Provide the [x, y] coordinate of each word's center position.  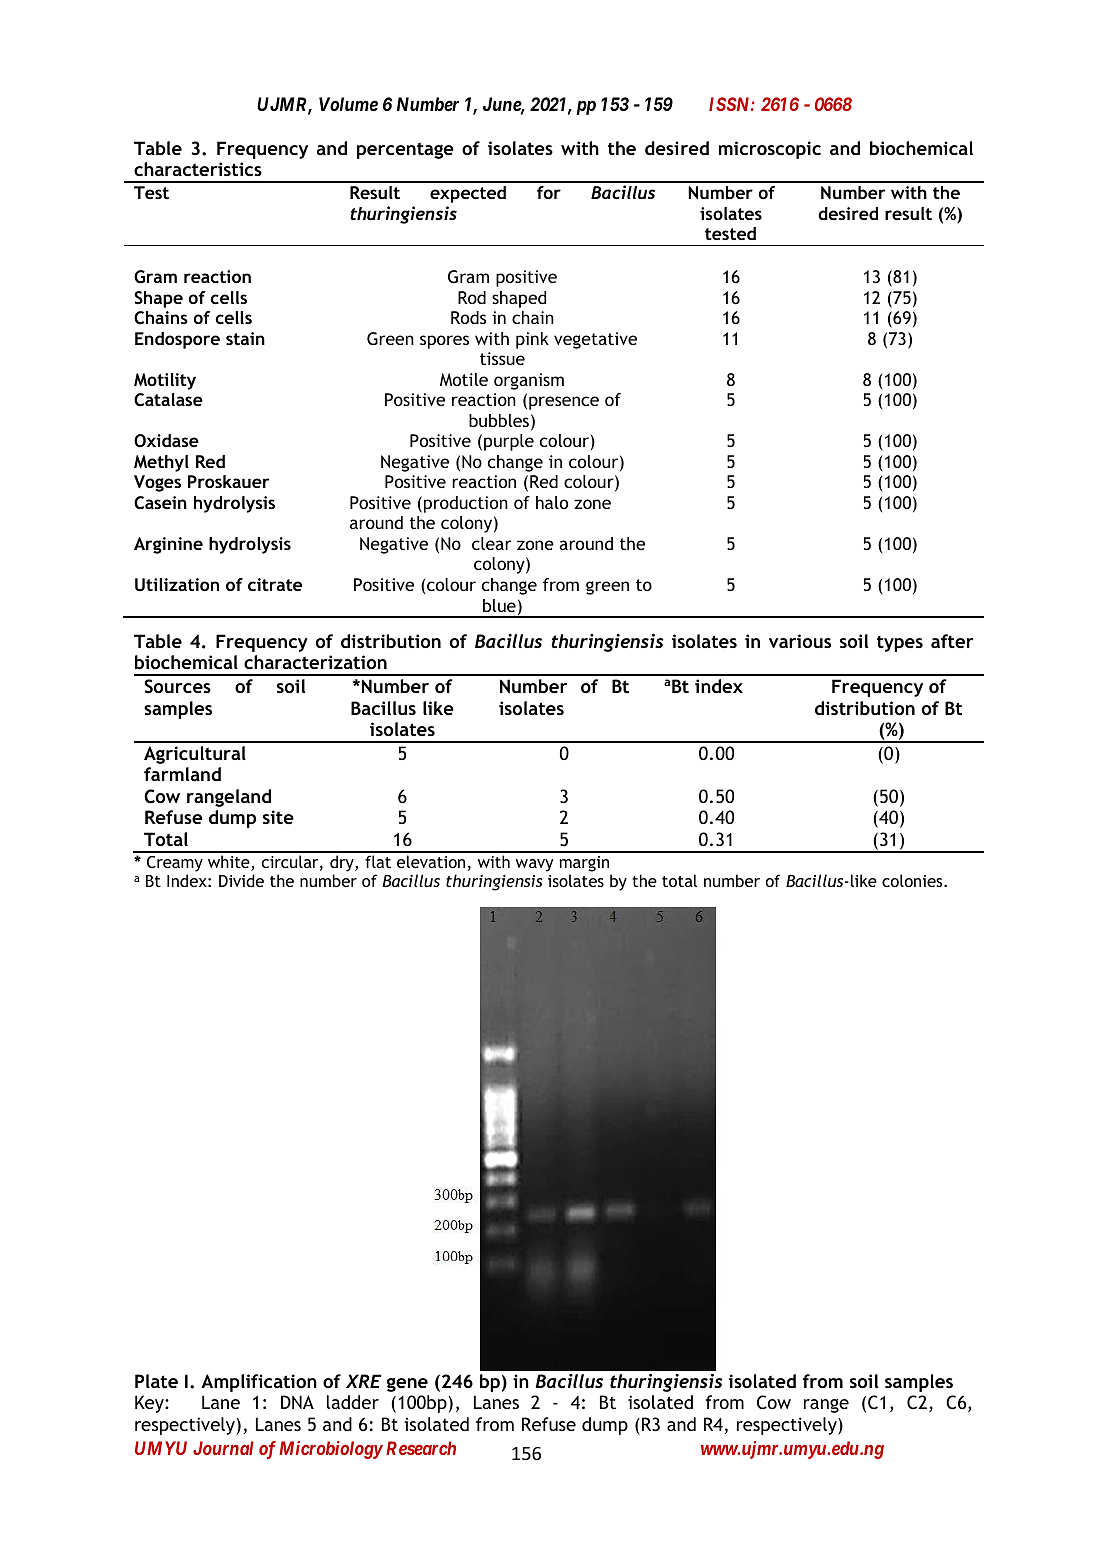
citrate [275, 584]
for [549, 192]
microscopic [770, 150]
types [900, 644]
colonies [913, 880]
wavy [535, 865]
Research [421, 1448]
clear [491, 543]
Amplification [259, 1383]
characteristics [198, 169]
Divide [241, 880]
